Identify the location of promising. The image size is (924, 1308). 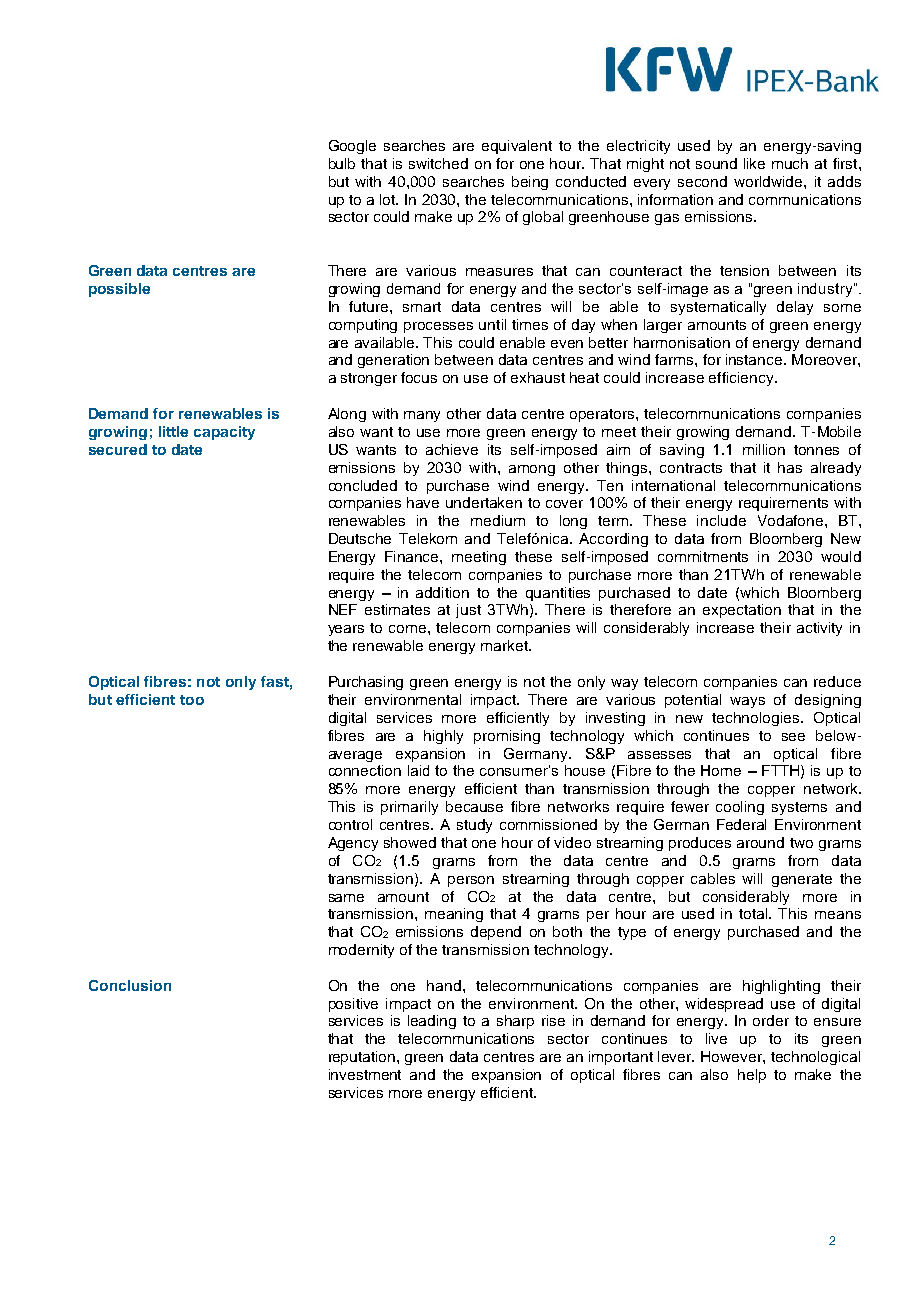
(507, 737).
